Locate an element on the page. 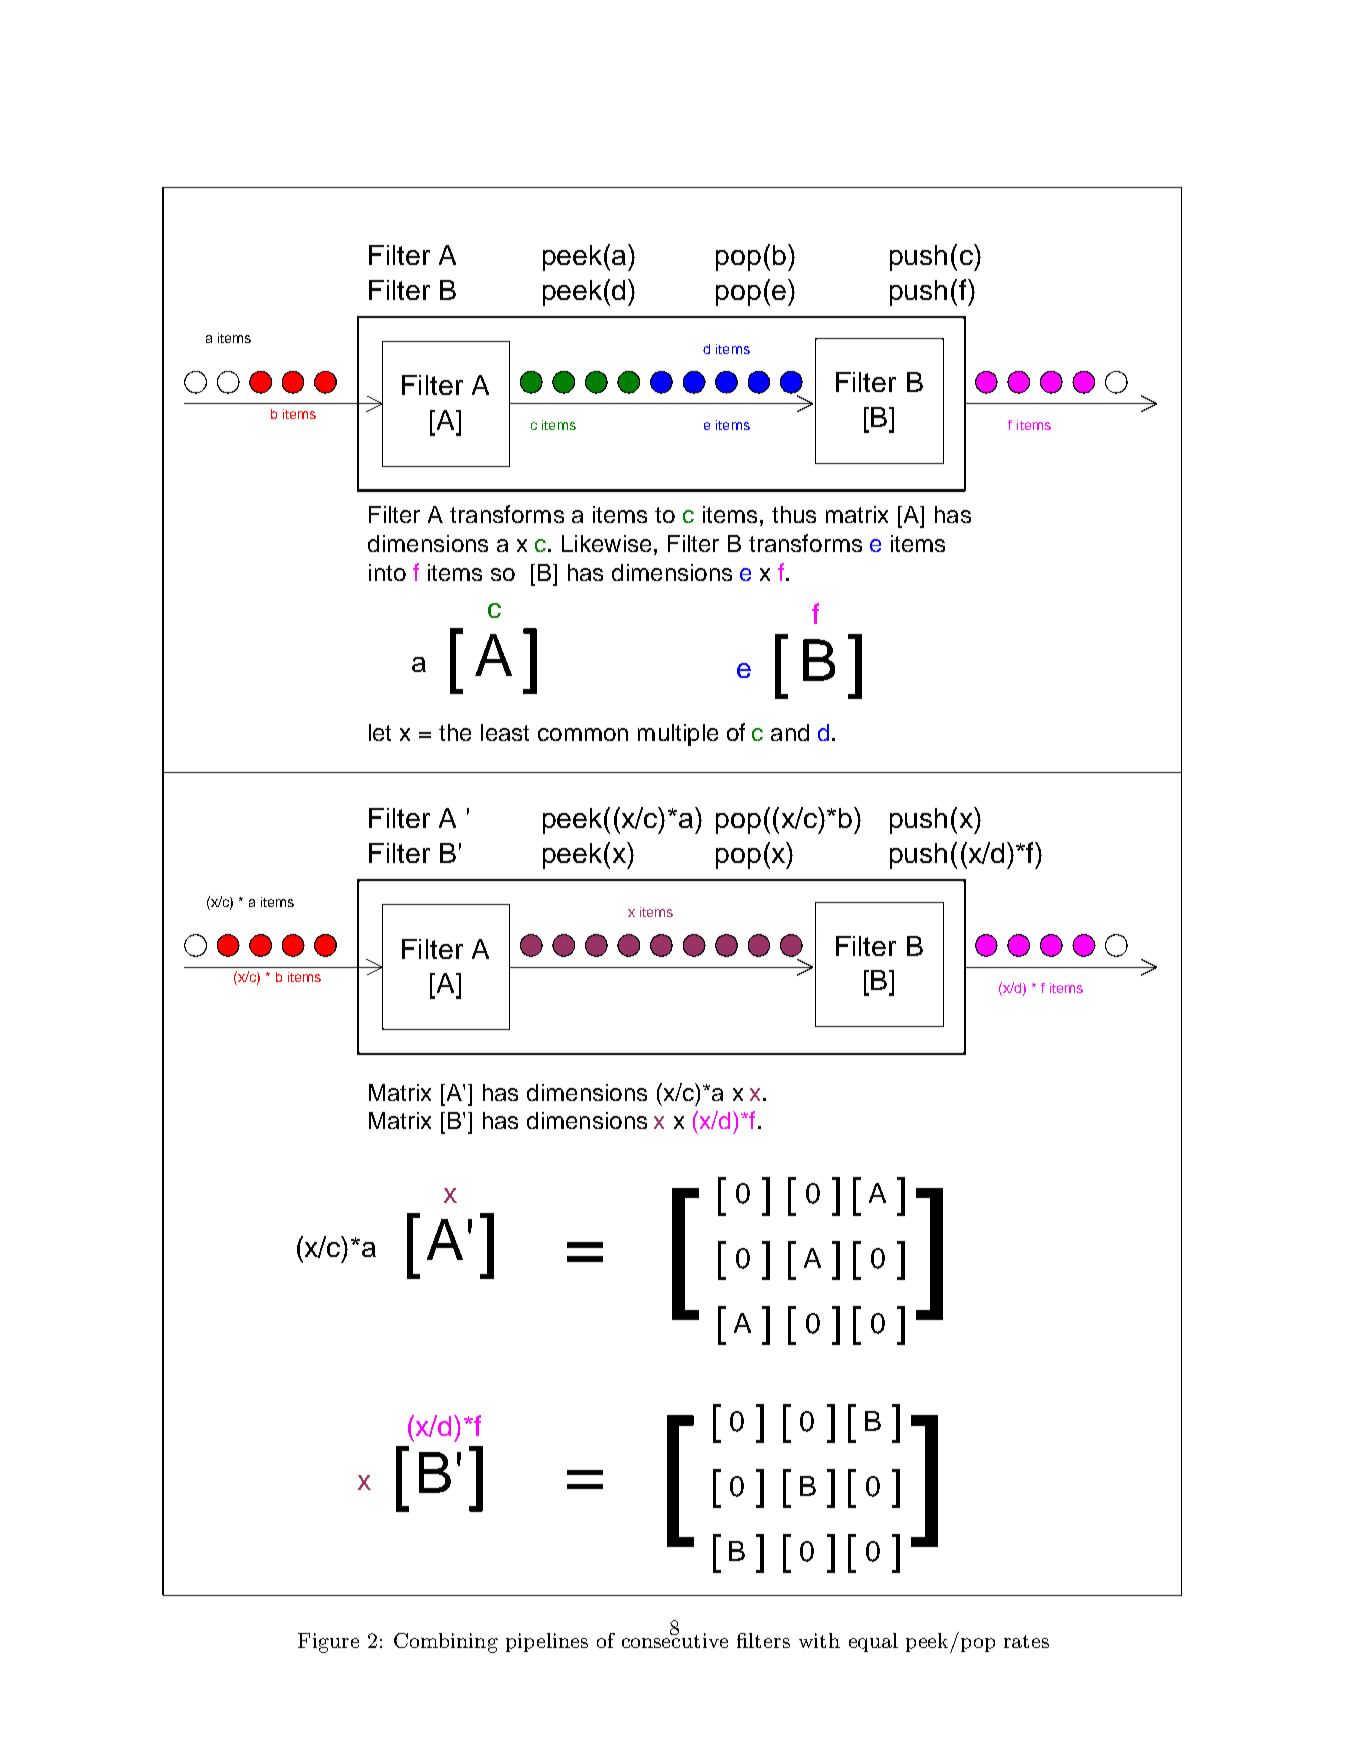 The height and width of the page is (1744, 1348). Combining is located at coordinates (446, 1643).
